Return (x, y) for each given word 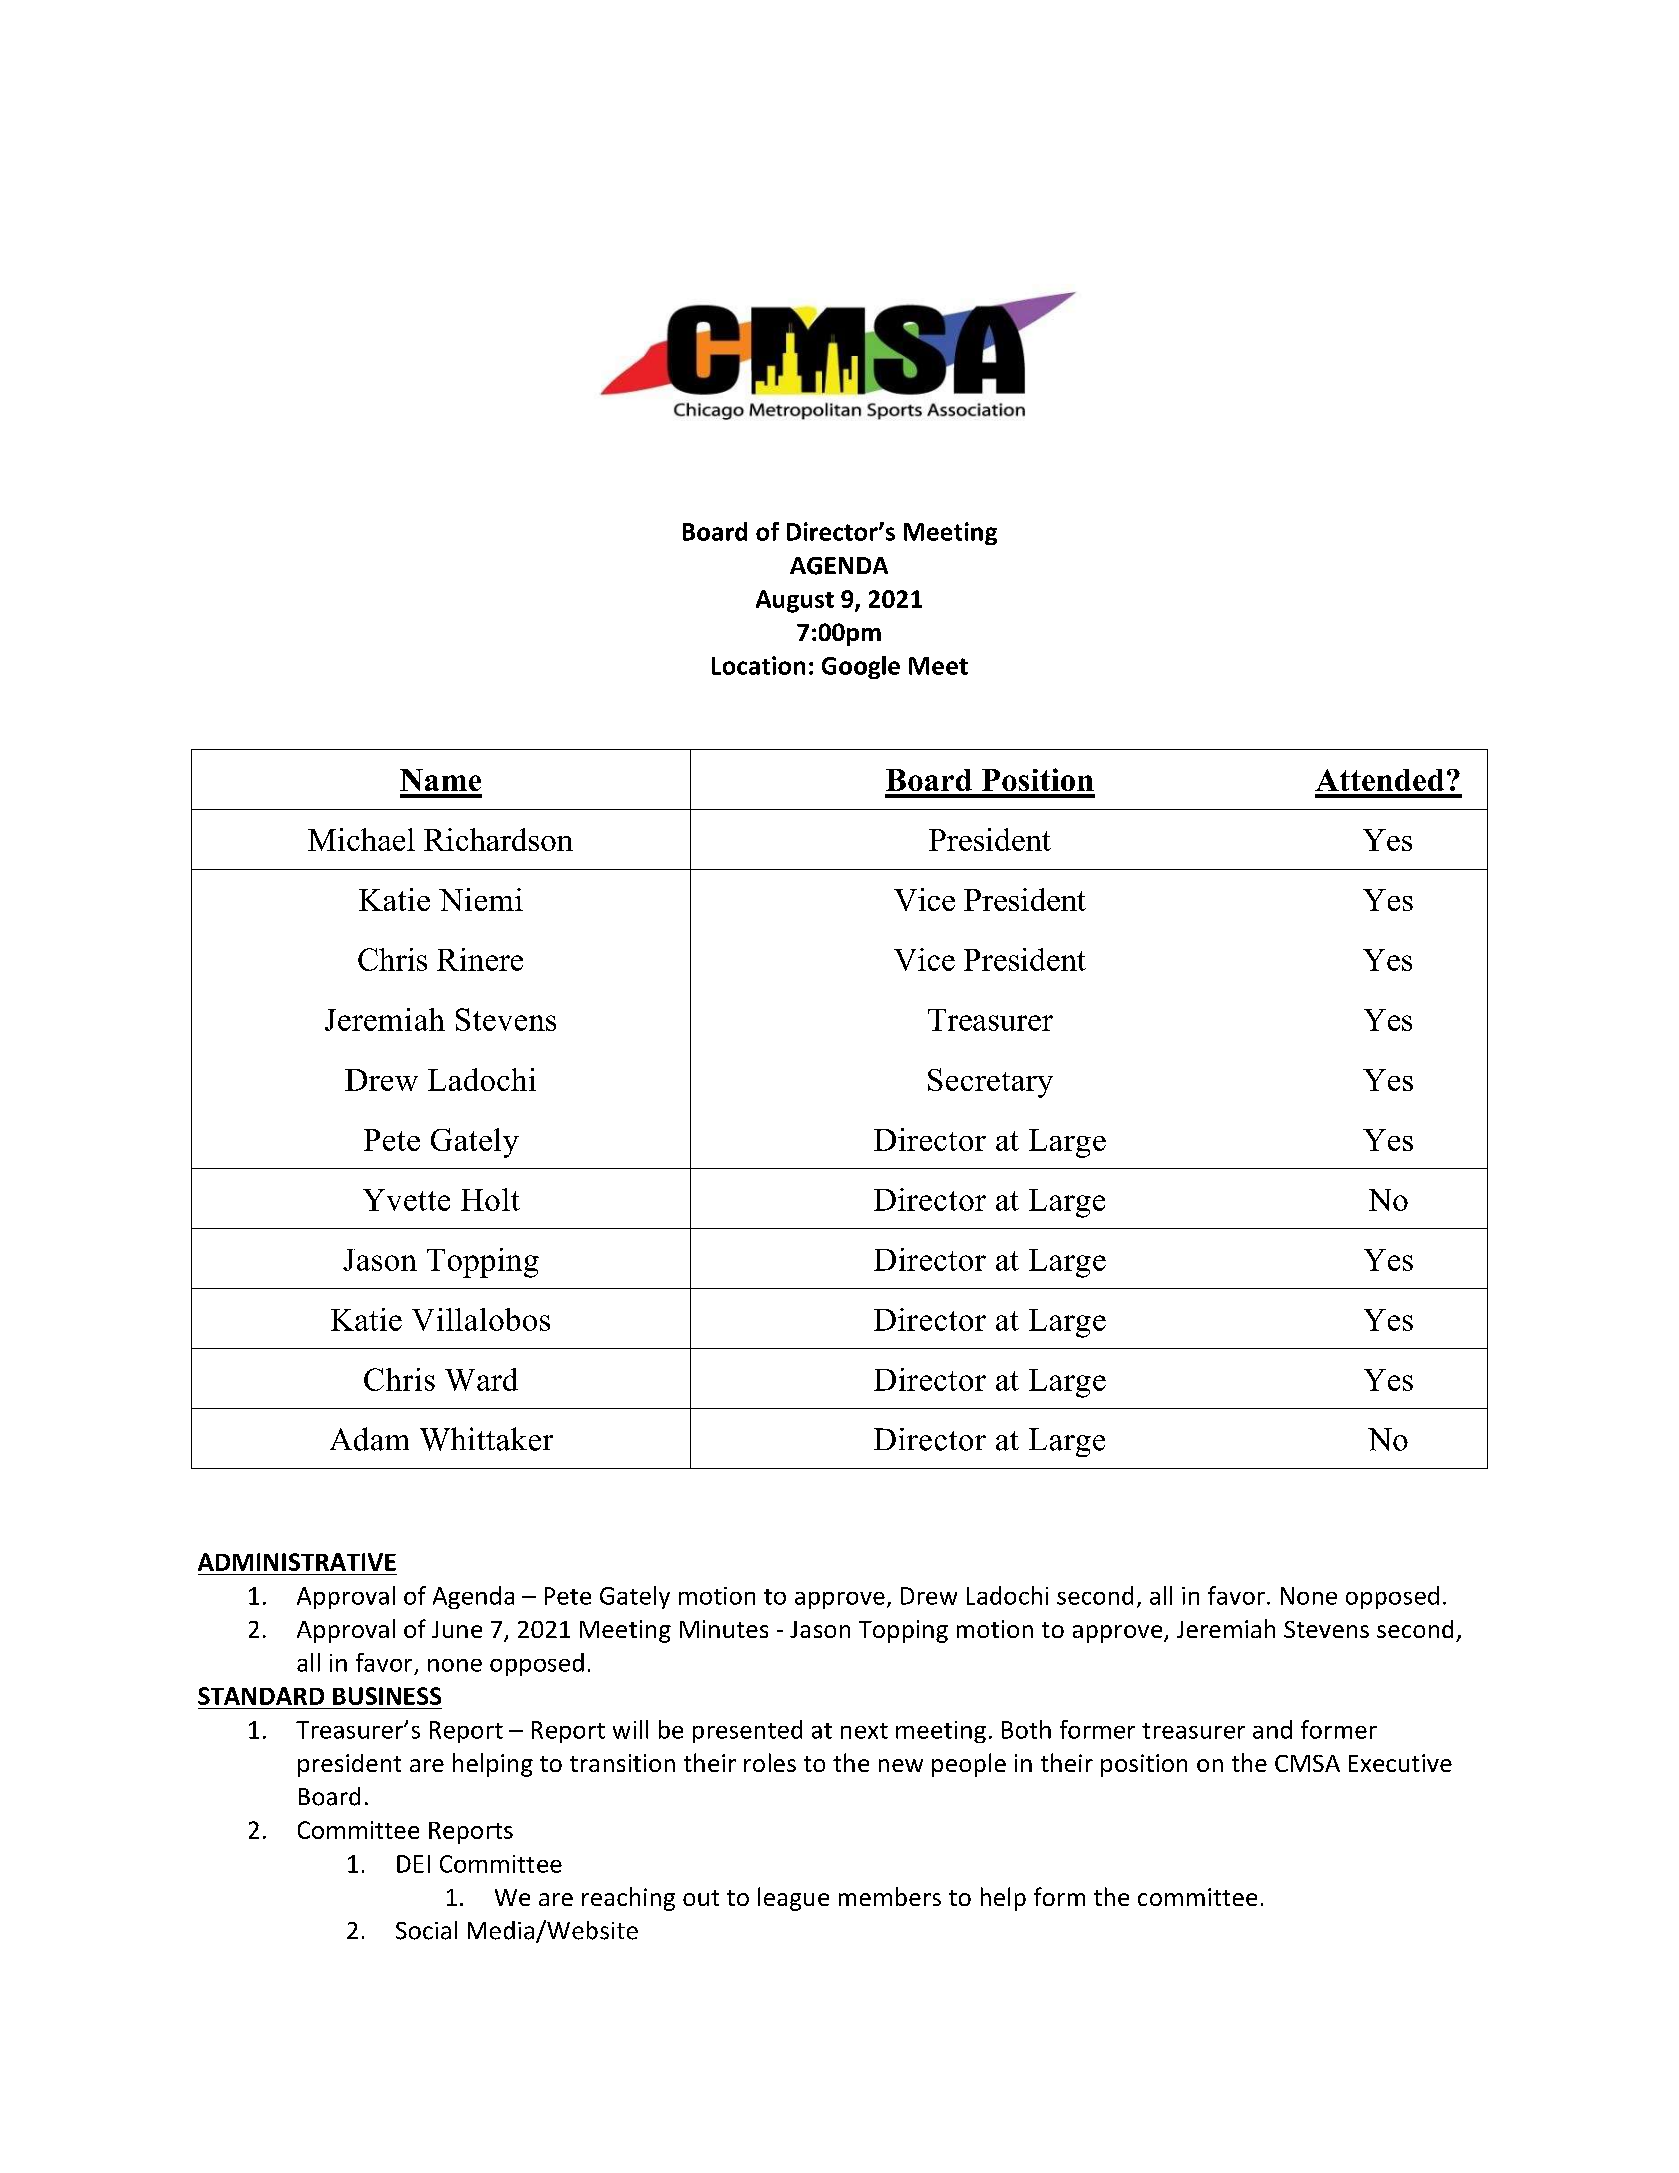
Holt (490, 1199)
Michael (361, 839)
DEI (413, 1864)
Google (861, 667)
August (795, 601)
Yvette (406, 1200)
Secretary (990, 1083)
